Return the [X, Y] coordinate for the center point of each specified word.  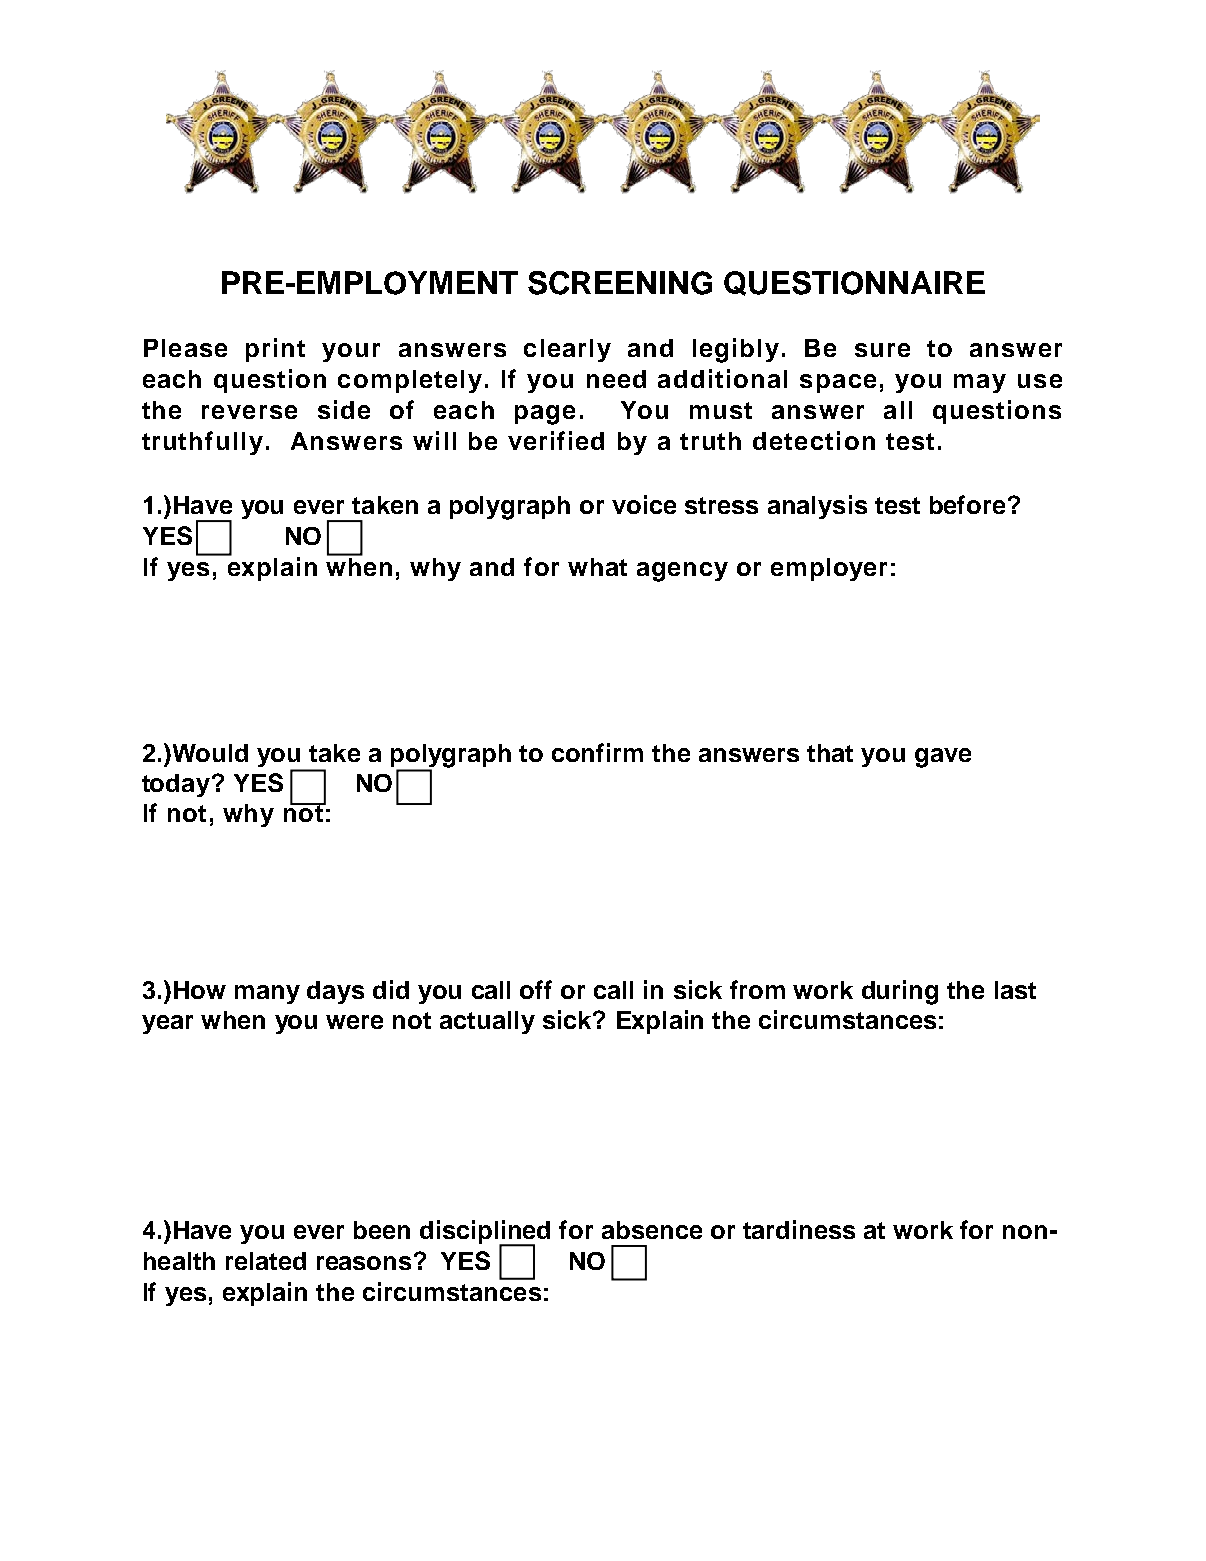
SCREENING [620, 283]
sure [882, 350]
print [275, 350]
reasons [364, 1263]
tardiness [799, 1229]
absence [652, 1230]
